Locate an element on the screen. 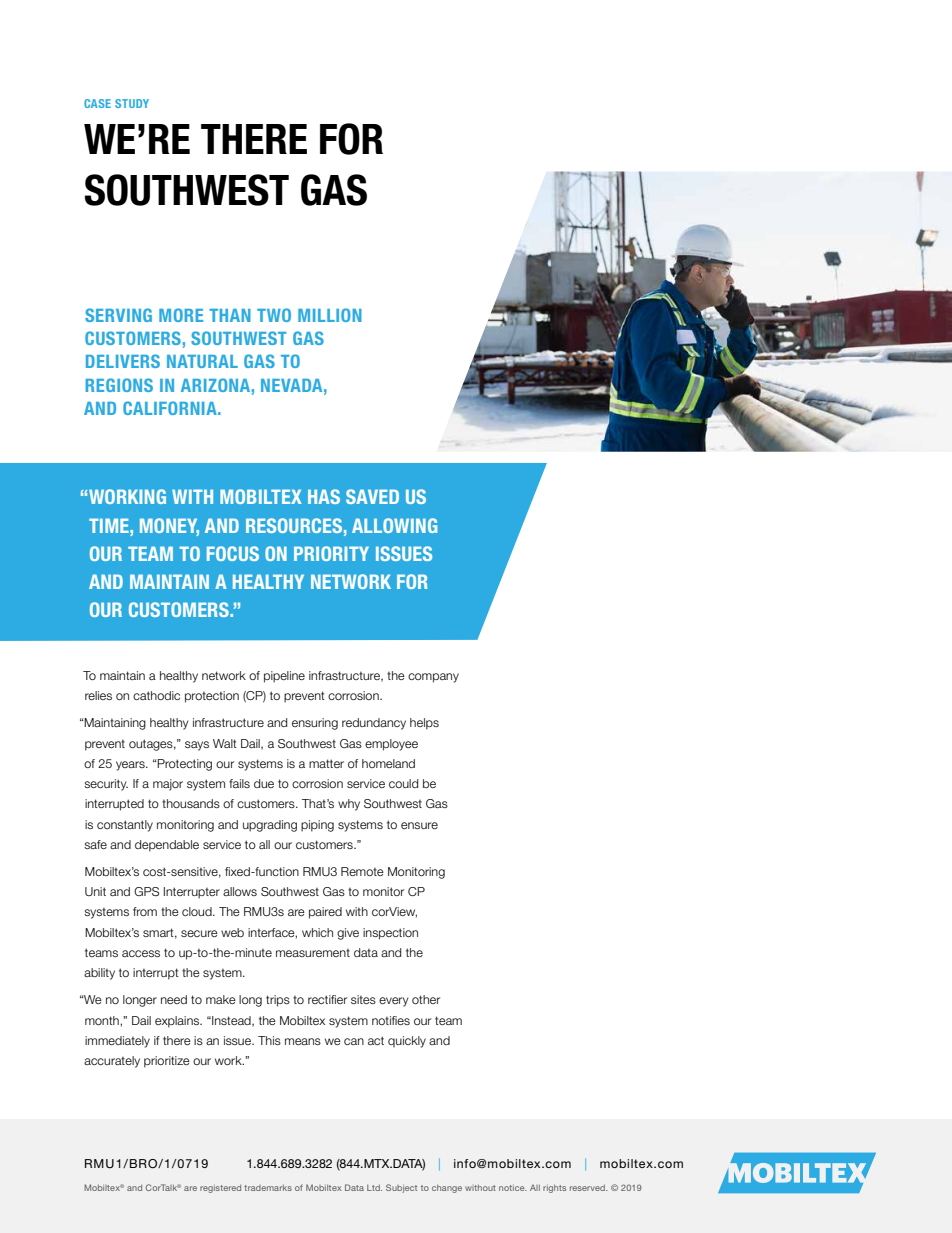  MILLION is located at coordinates (330, 315).
